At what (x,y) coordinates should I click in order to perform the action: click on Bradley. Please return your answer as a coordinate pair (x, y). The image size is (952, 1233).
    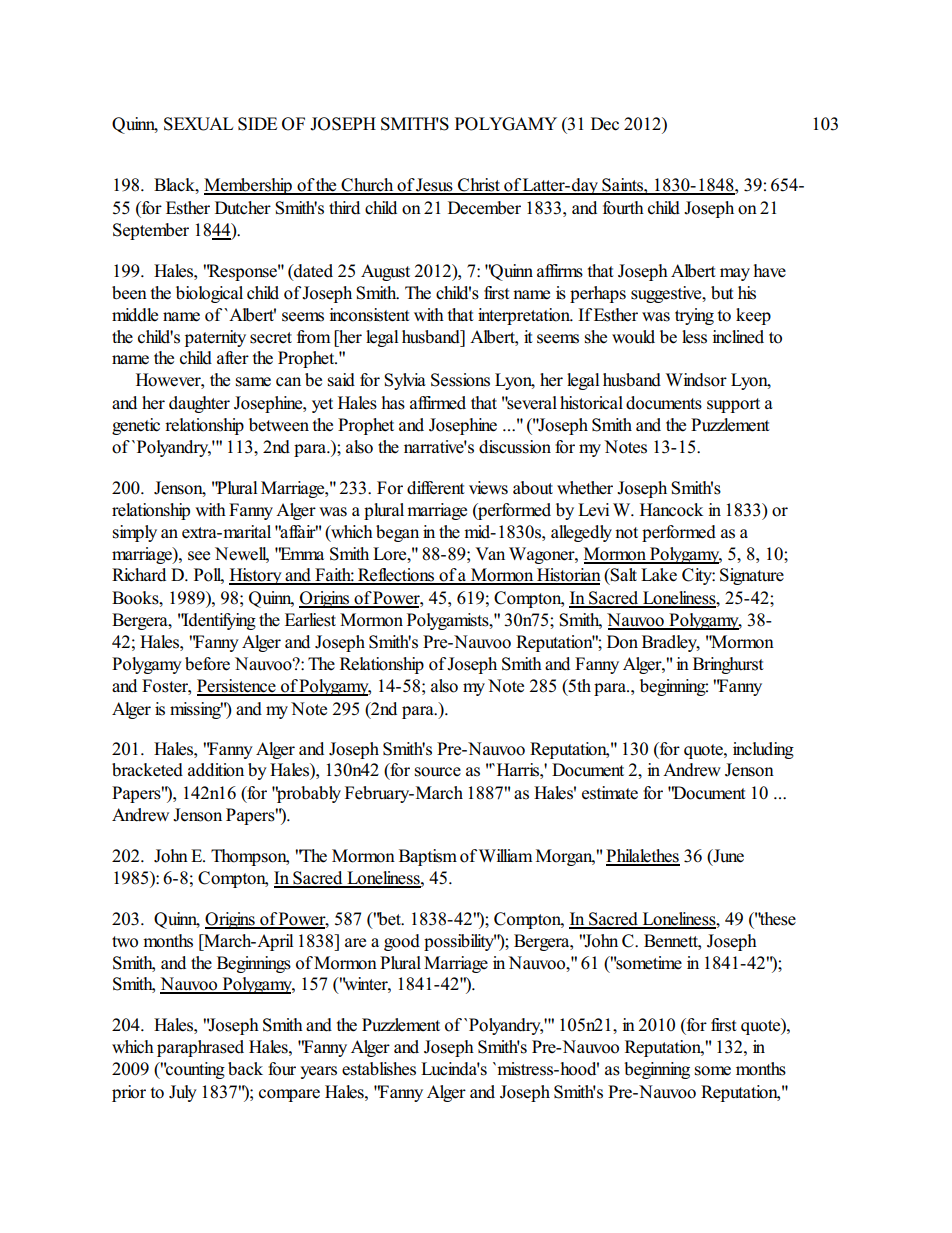
    Looking at the image, I should click on (671, 643).
